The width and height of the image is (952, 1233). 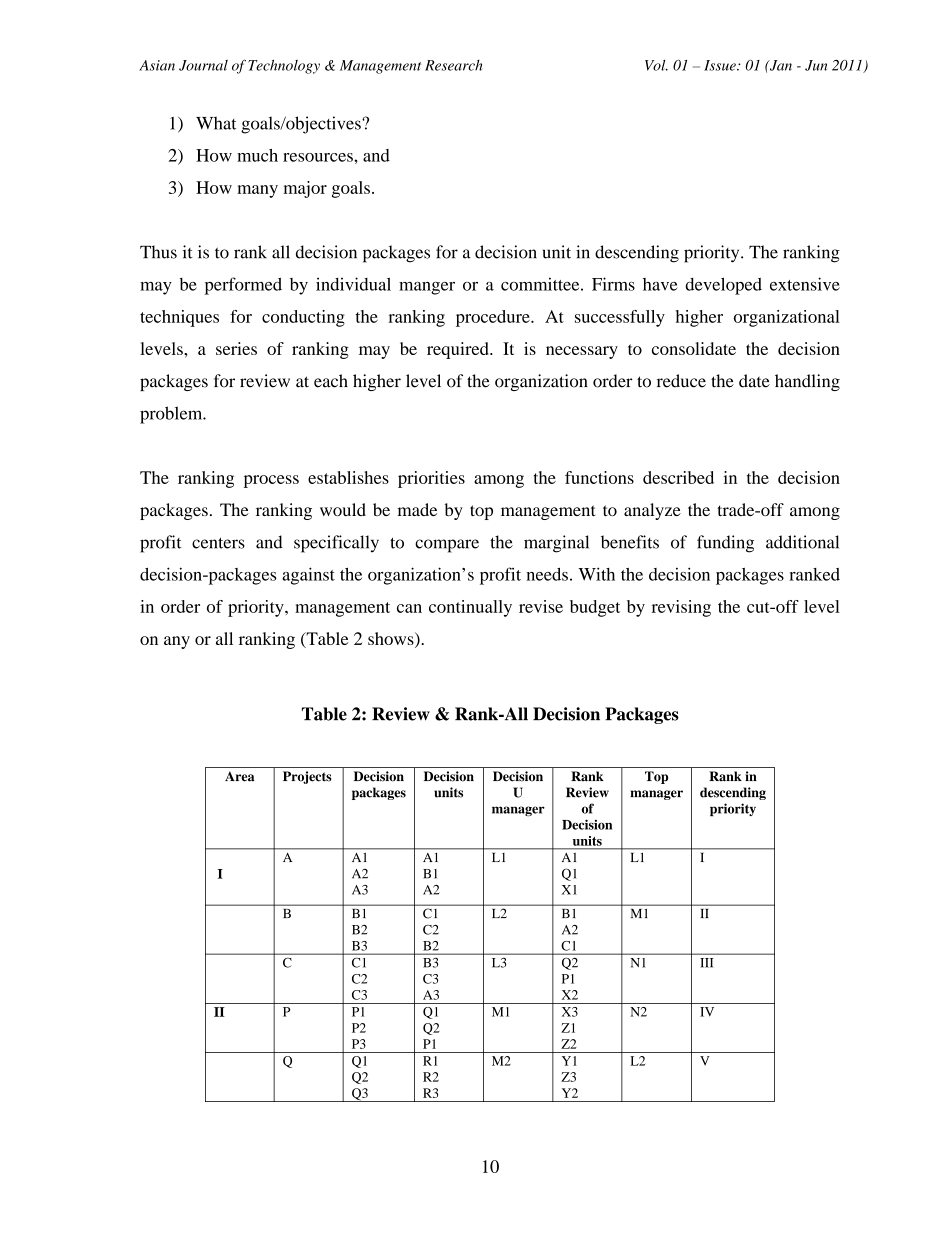 What do you see at coordinates (721, 65) in the image?
I see `Issue` at bounding box center [721, 65].
